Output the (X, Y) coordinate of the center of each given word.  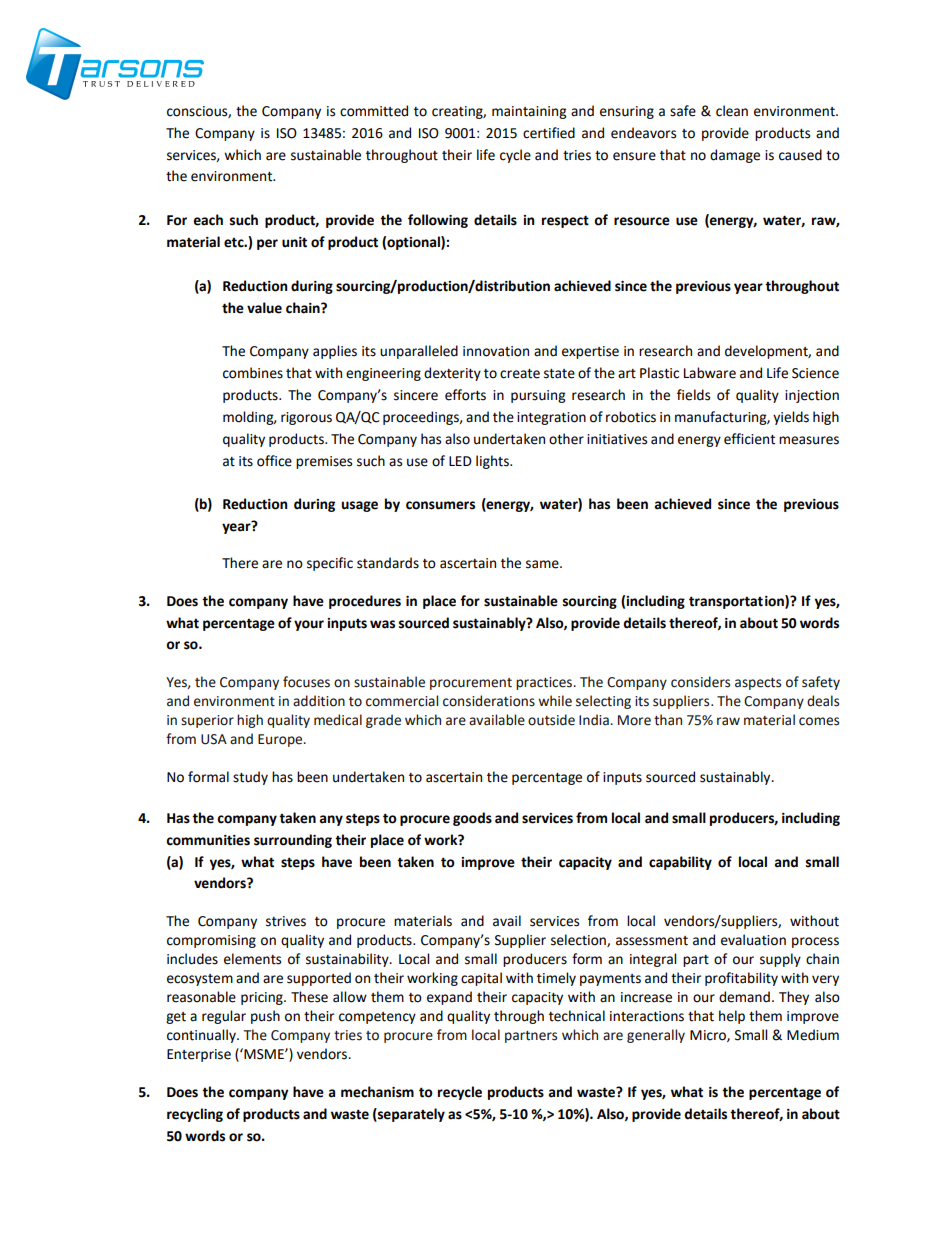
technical (577, 1016)
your (309, 625)
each (208, 220)
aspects (758, 684)
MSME (264, 1054)
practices (545, 683)
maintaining (529, 112)
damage (735, 156)
